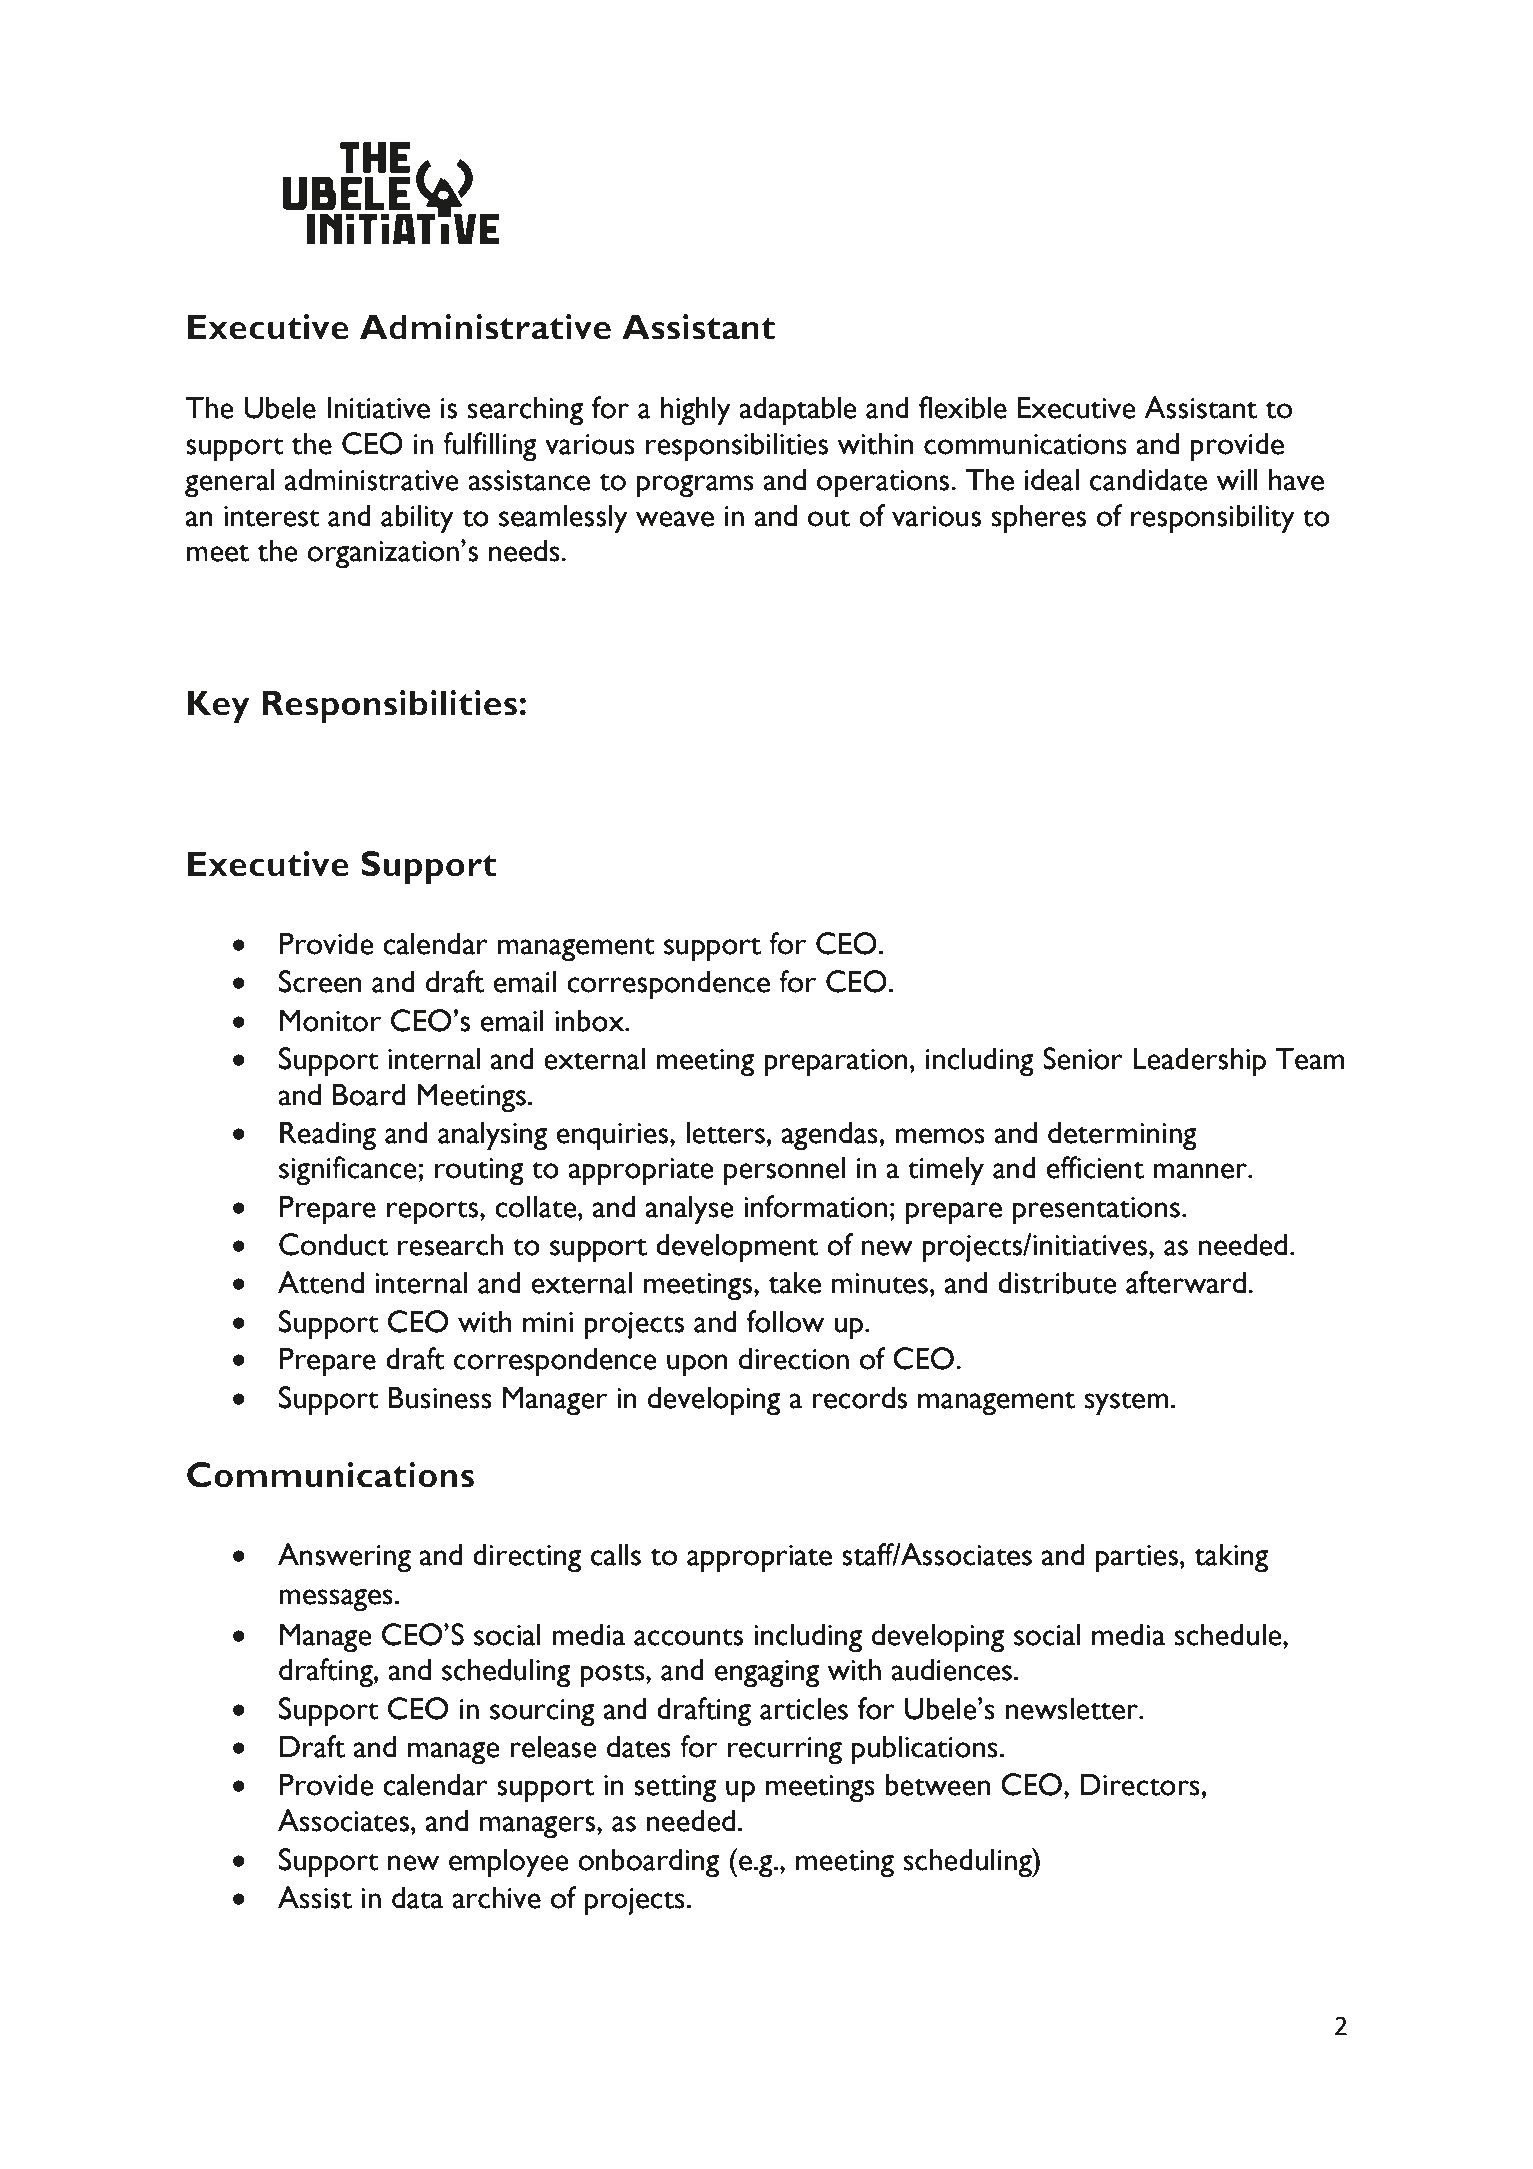 This document has width=1533, height=2169. Describe the element at coordinates (1126, 1403) in the document. I see `system` at that location.
